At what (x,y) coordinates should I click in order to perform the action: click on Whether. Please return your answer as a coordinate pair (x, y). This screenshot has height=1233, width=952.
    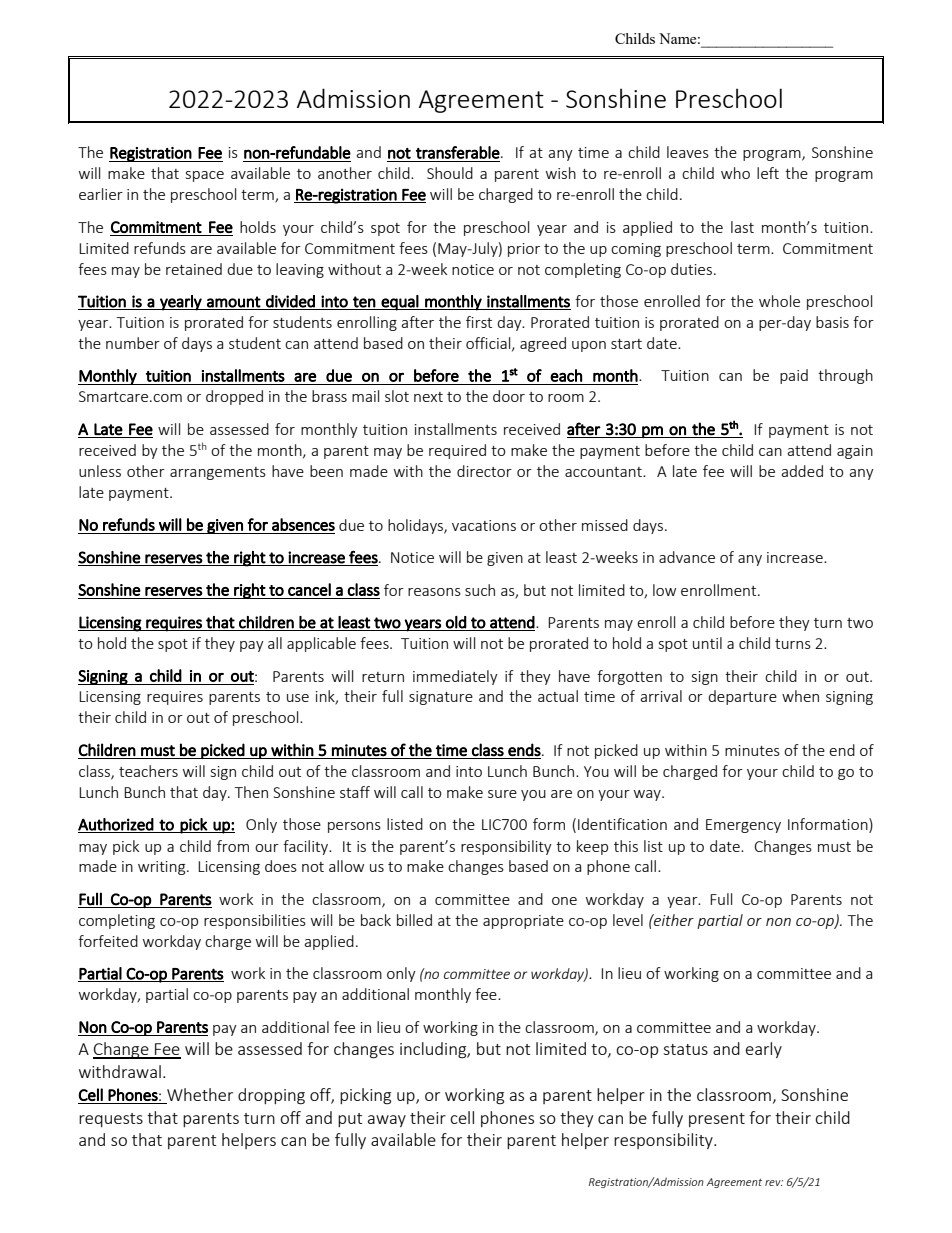
    Looking at the image, I should click on (200, 1094).
